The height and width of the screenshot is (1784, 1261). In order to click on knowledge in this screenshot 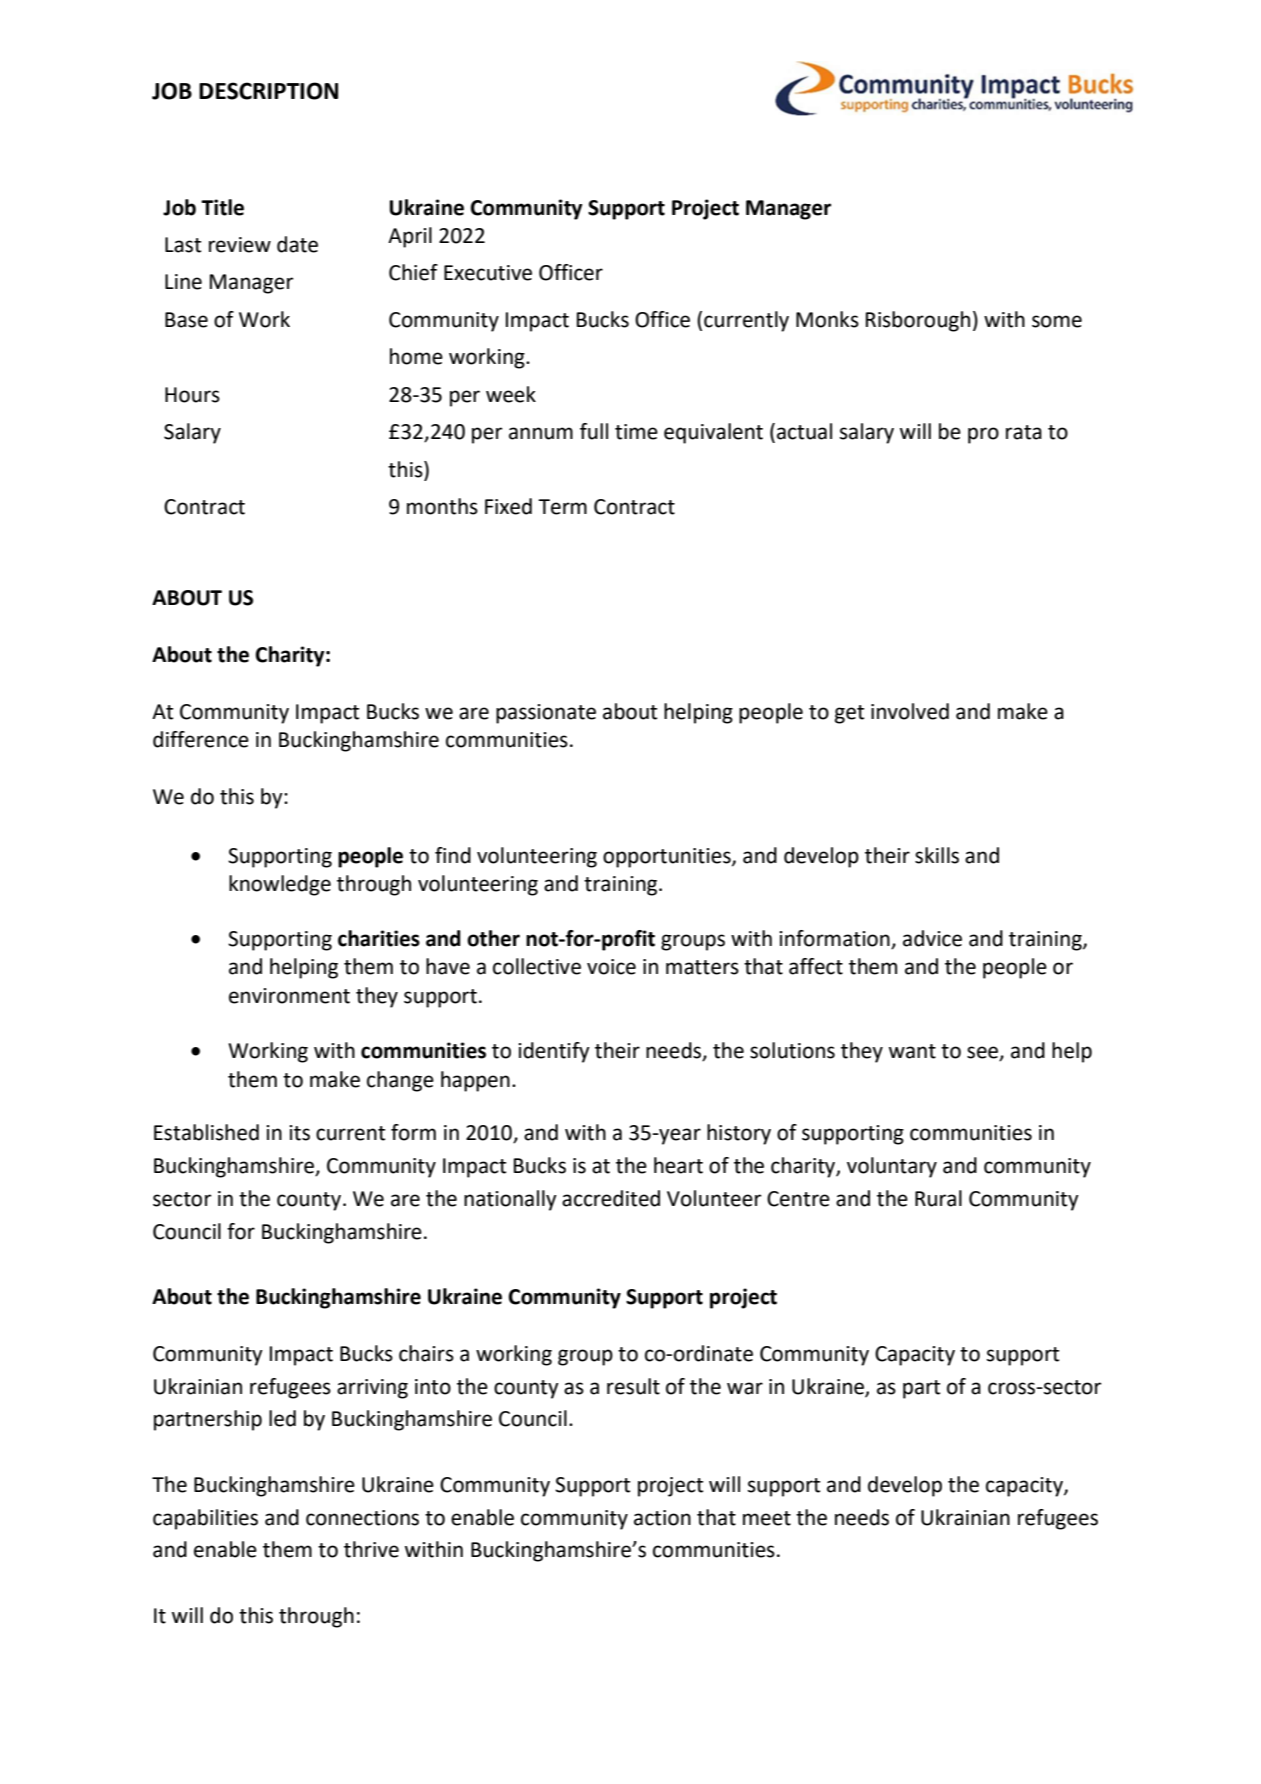, I will do `click(280, 885)`.
